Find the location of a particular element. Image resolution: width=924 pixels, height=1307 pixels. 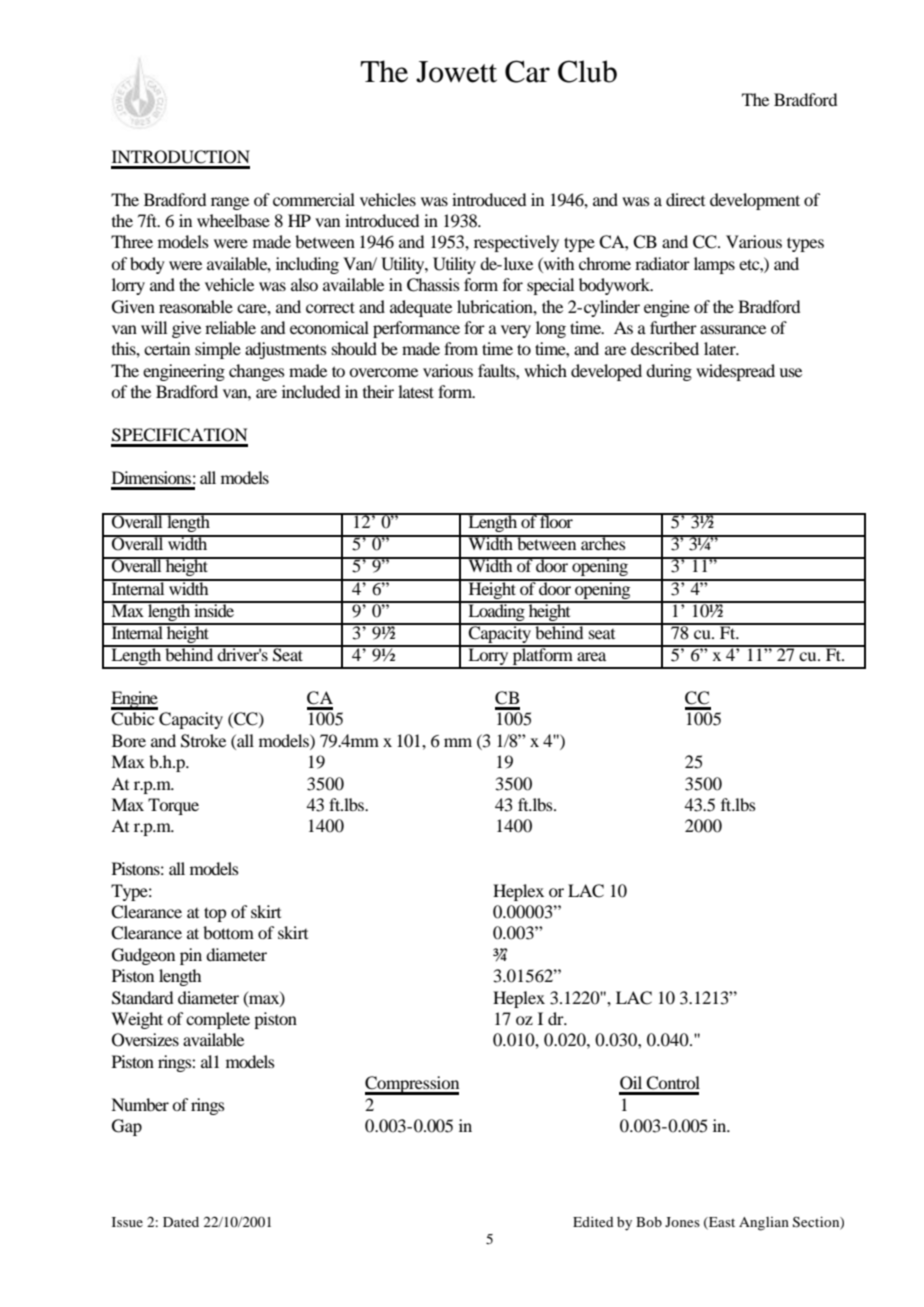

arches is located at coordinates (603, 542).
